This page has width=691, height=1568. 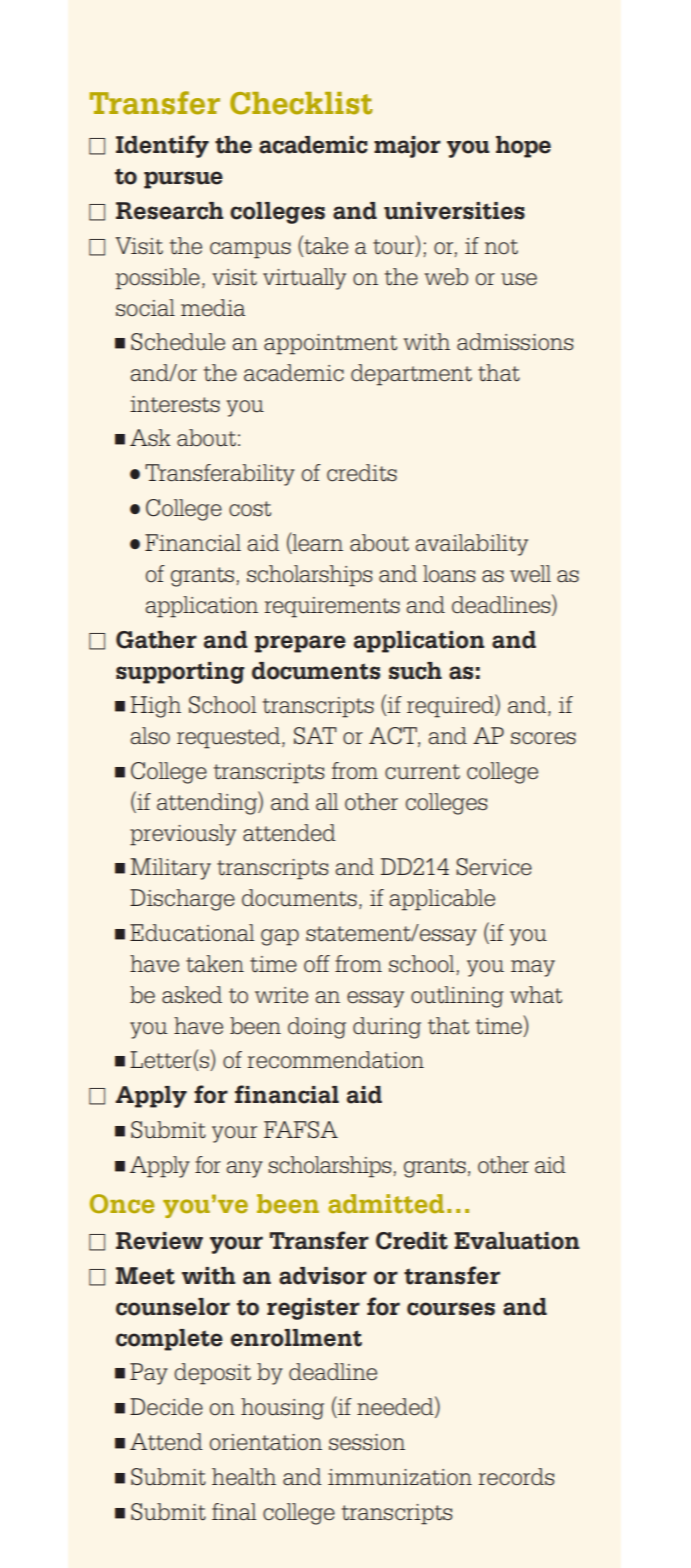 What do you see at coordinates (457, 997) in the page?
I see `outlining` at bounding box center [457, 997].
